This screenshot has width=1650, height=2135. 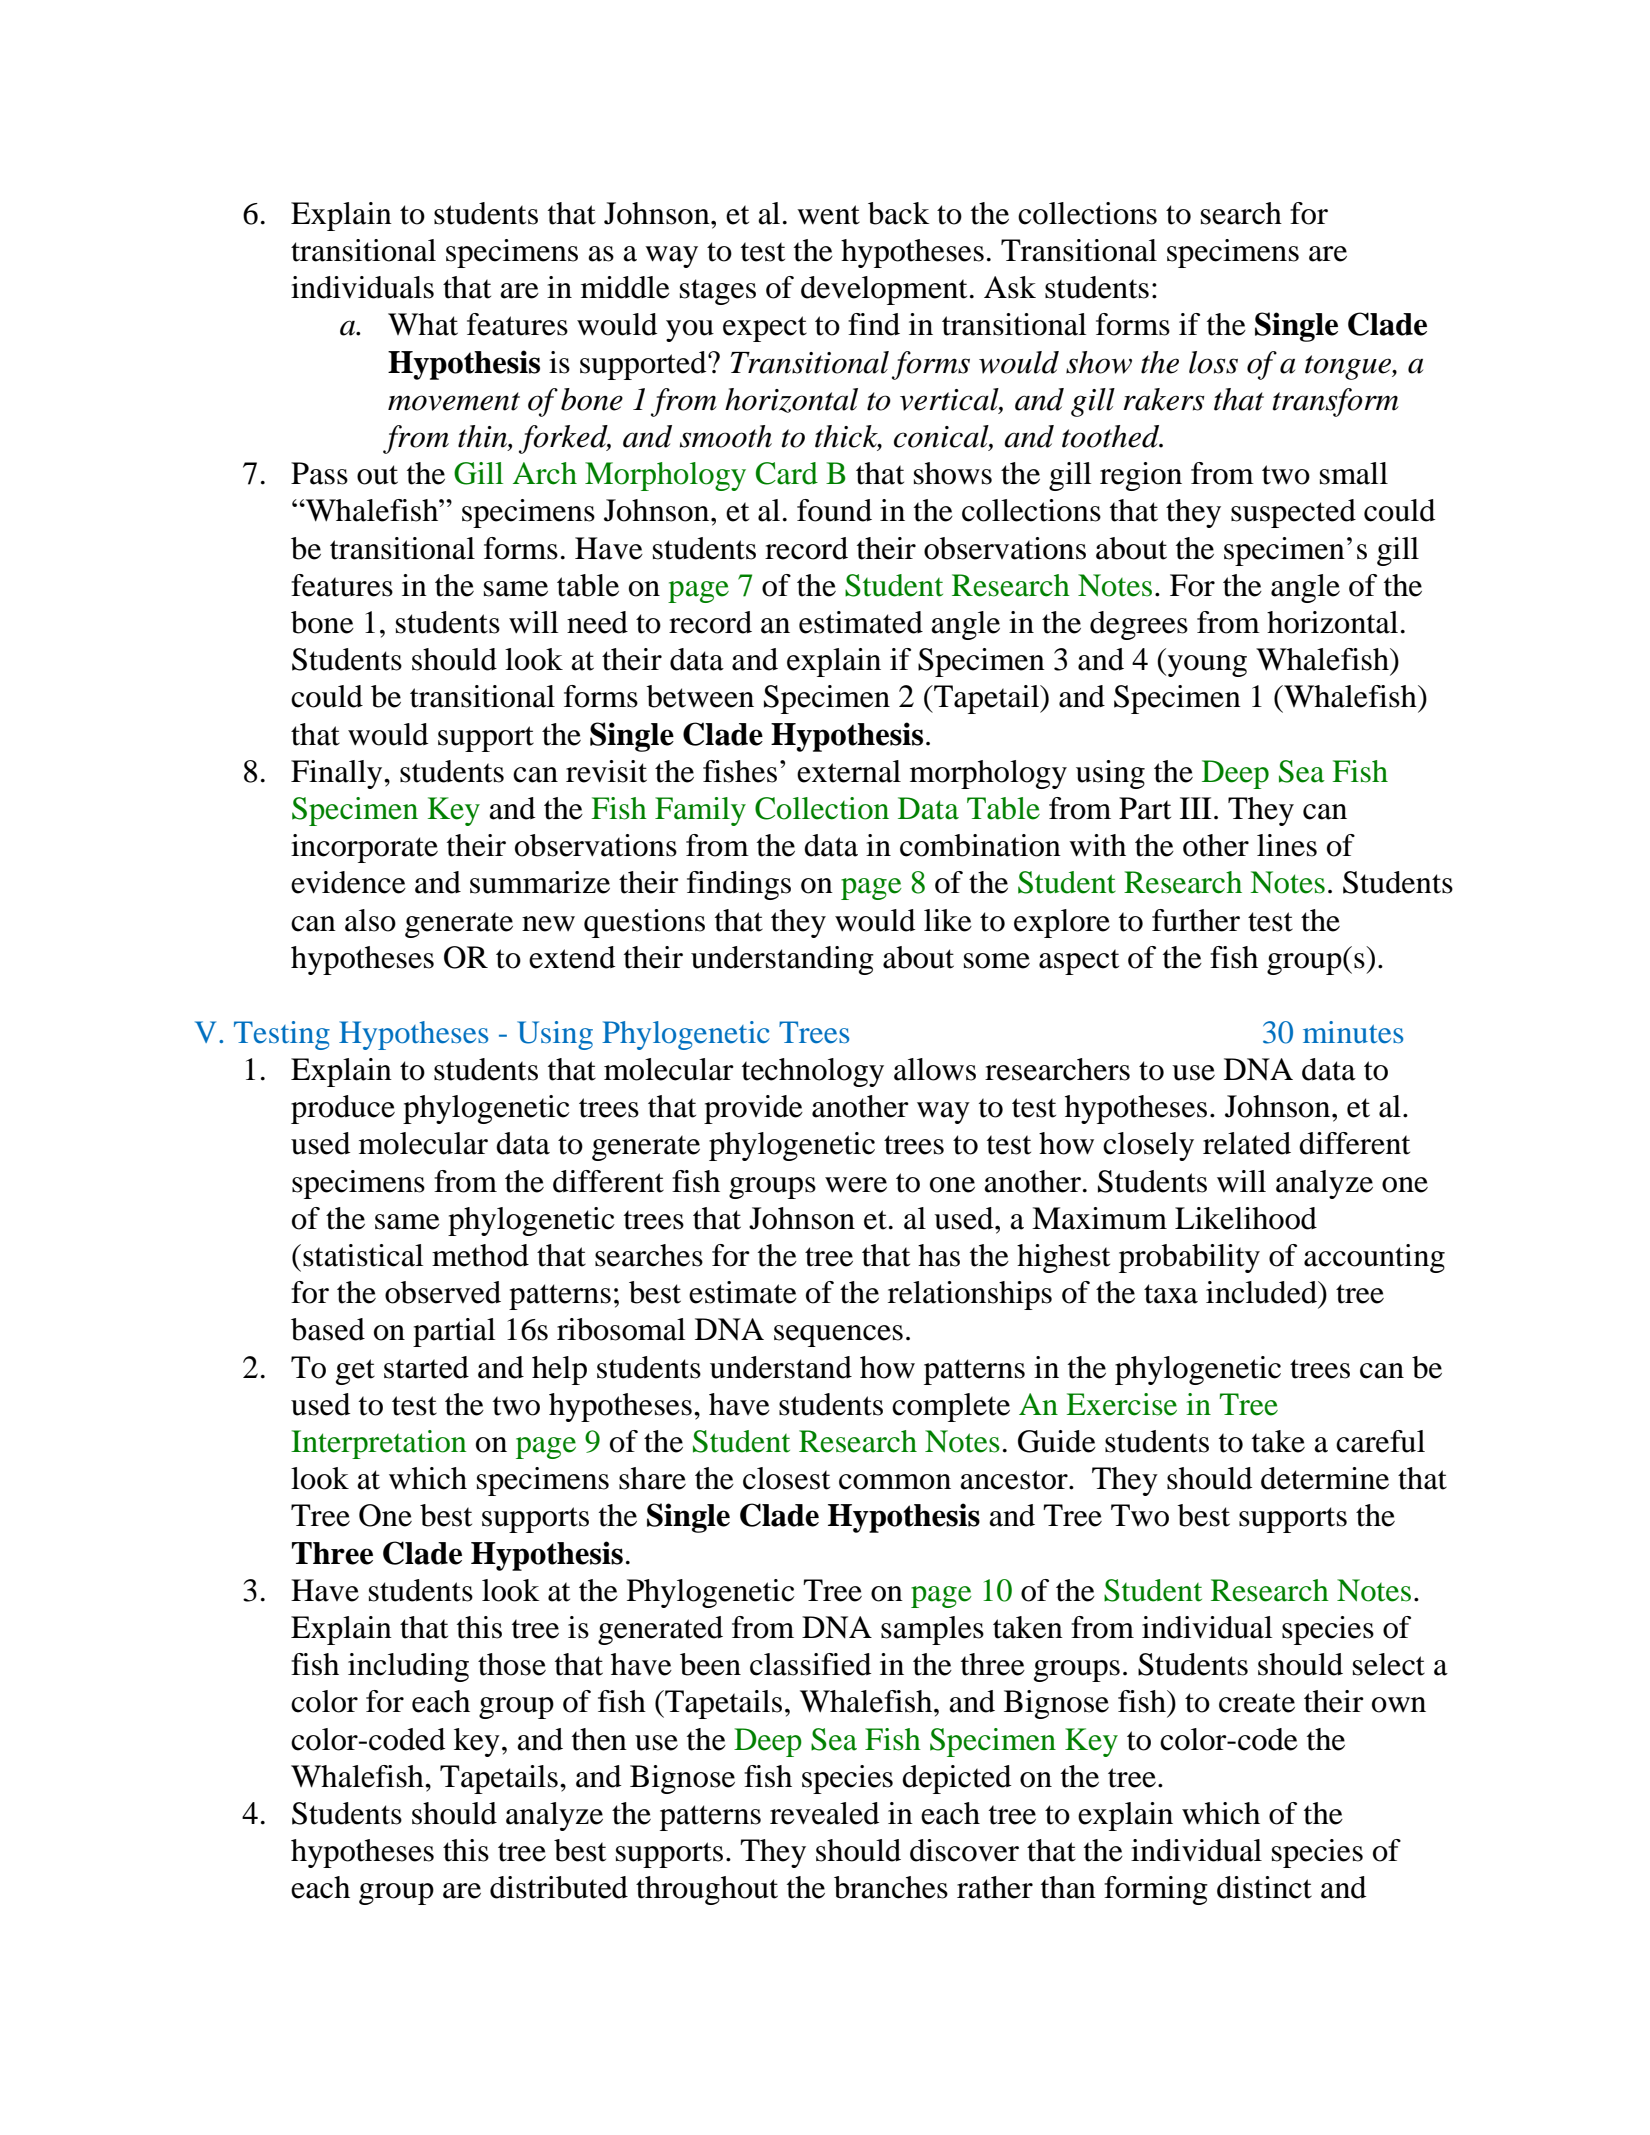 What do you see at coordinates (895, 1482) in the screenshot?
I see `common` at bounding box center [895, 1482].
